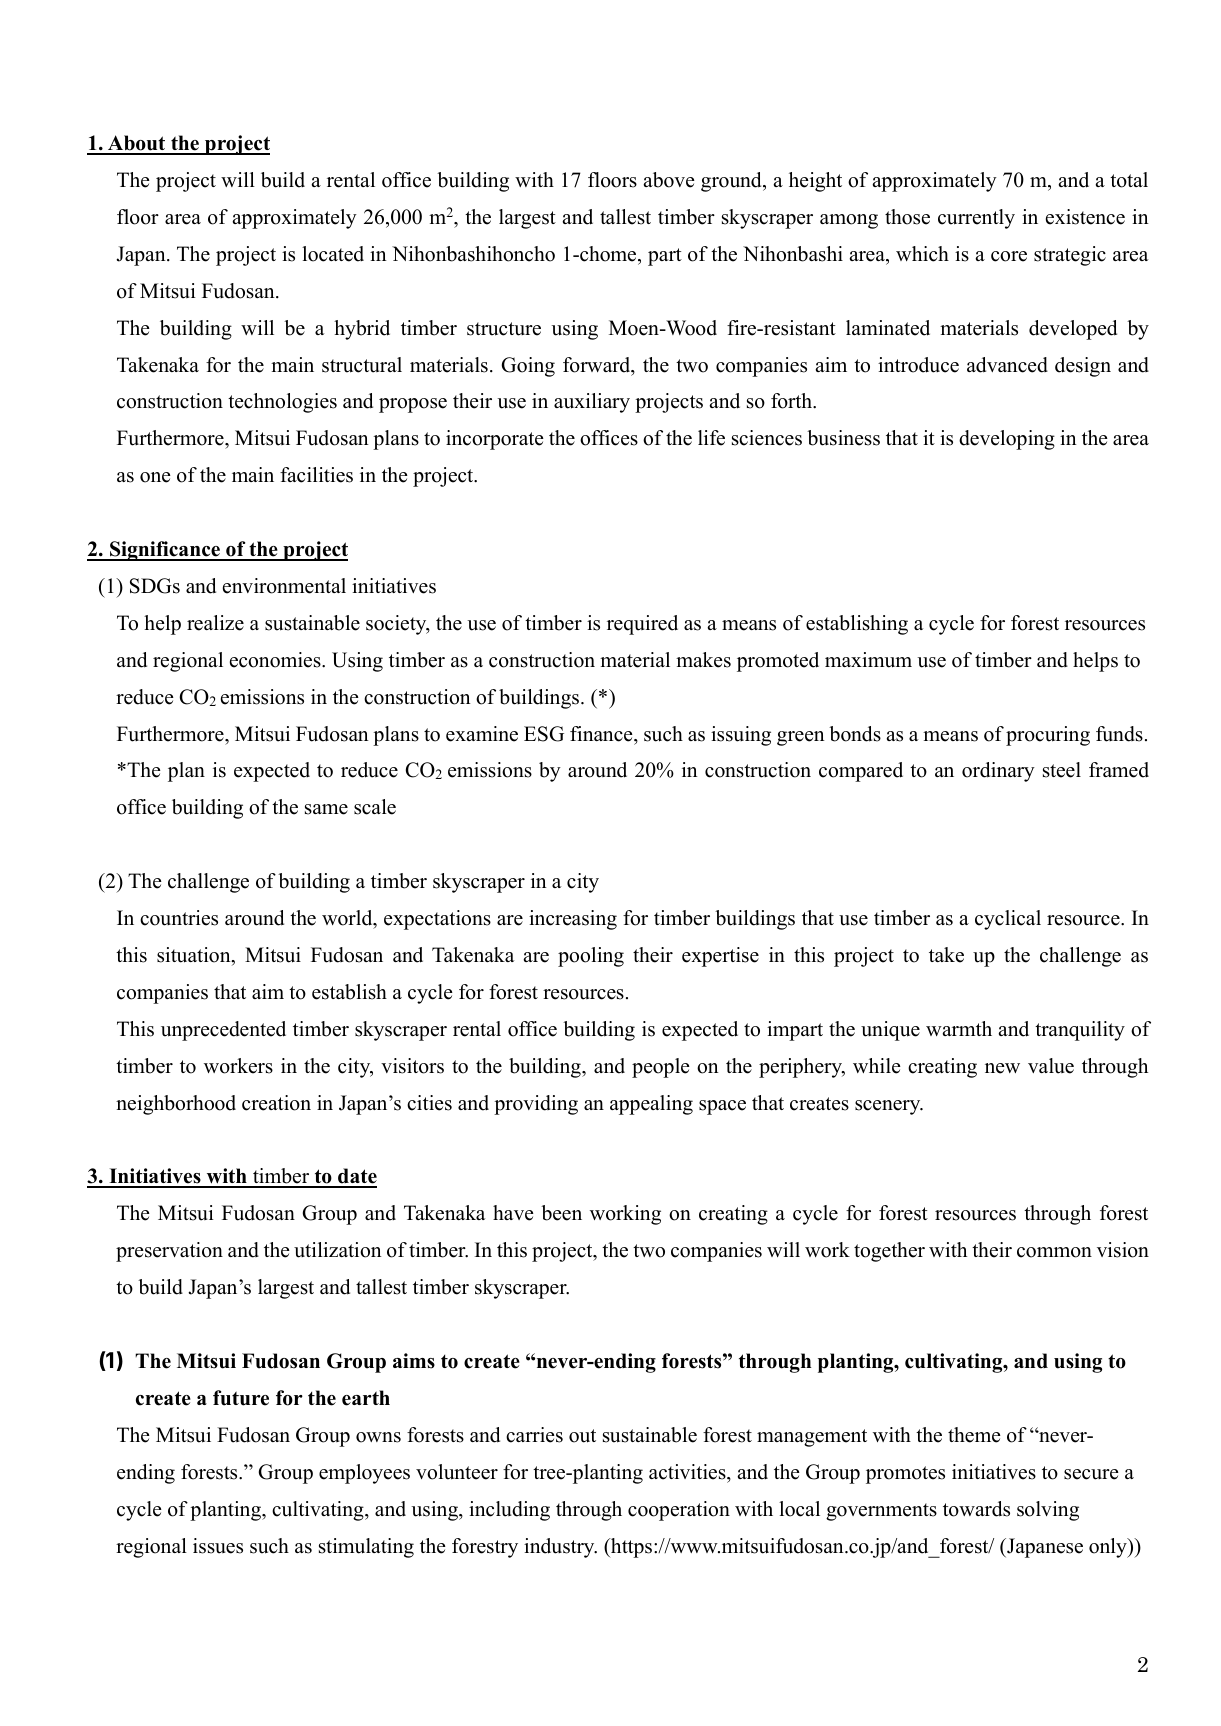  What do you see at coordinates (642, 625) in the screenshot?
I see `required` at bounding box center [642, 625].
